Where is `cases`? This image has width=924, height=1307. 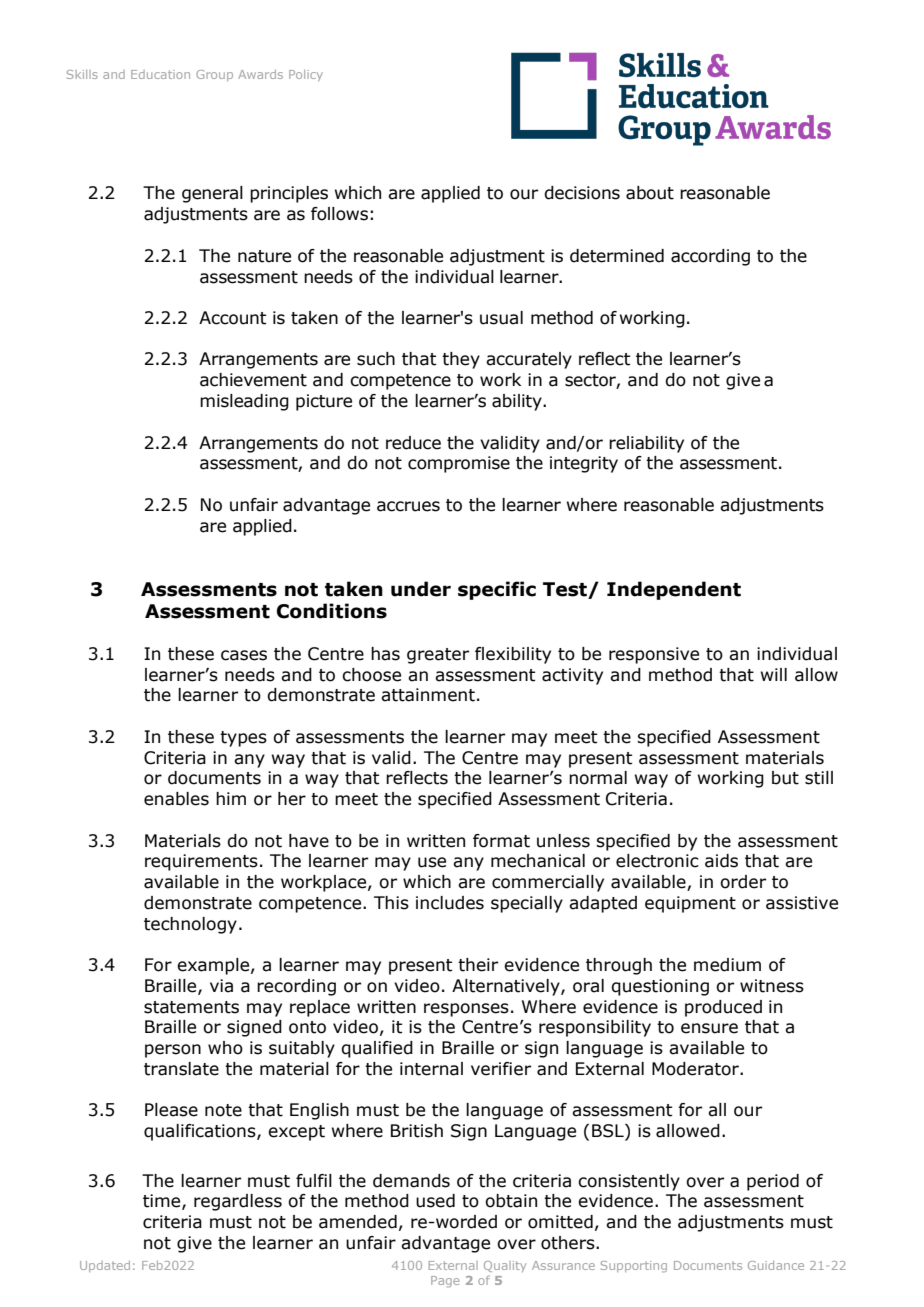 cases is located at coordinates (244, 655).
